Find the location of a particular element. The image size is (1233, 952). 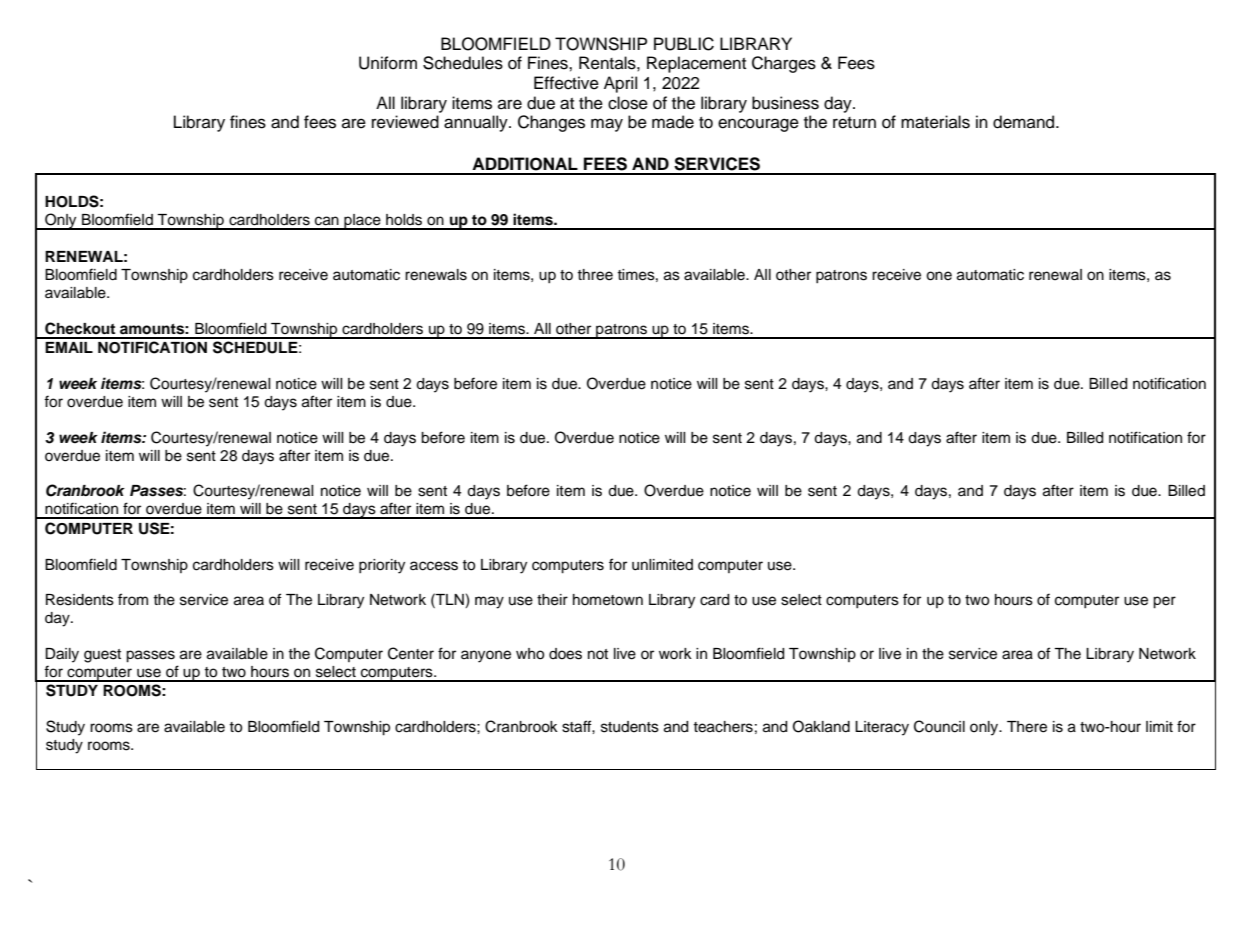

per is located at coordinates (1164, 602).
